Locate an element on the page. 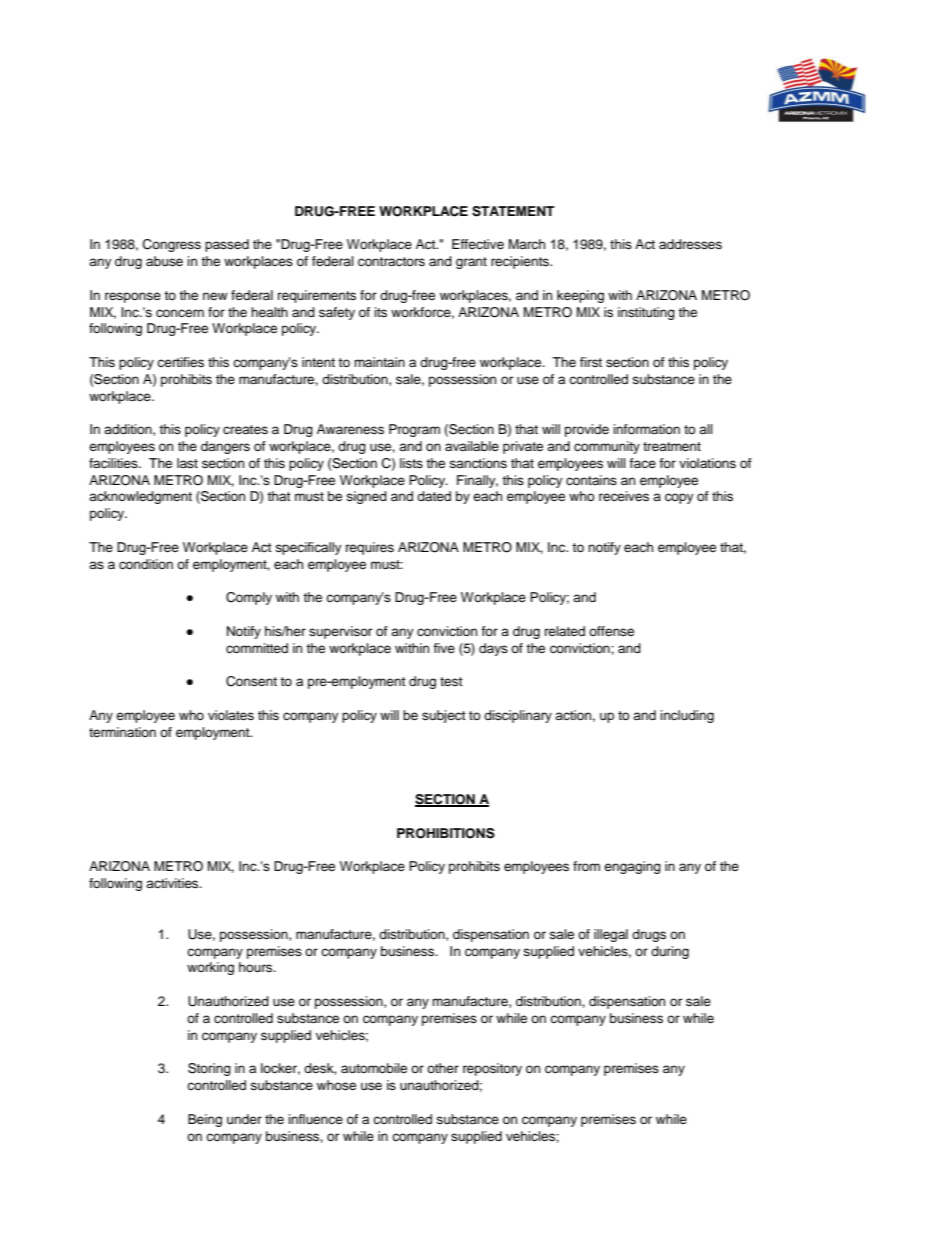 The height and width of the image is (1233, 952). contractors is located at coordinates (391, 261).
